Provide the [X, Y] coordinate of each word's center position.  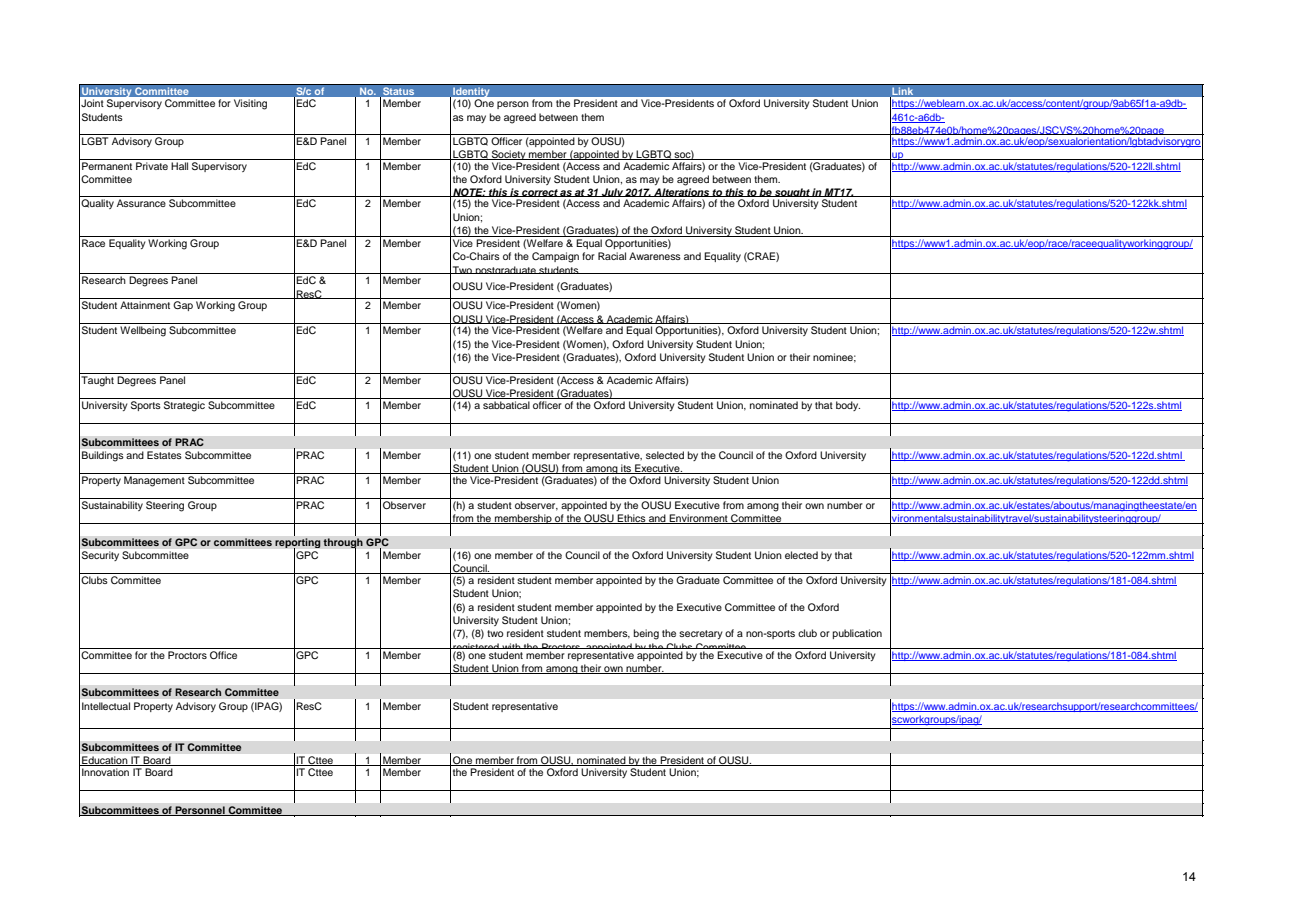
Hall [179, 166]
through [343, 544]
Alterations [682, 192]
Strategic [184, 406]
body [848, 406]
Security [100, 556]
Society [508, 156]
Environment [698, 519]
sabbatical [506, 405]
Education [105, 761]
